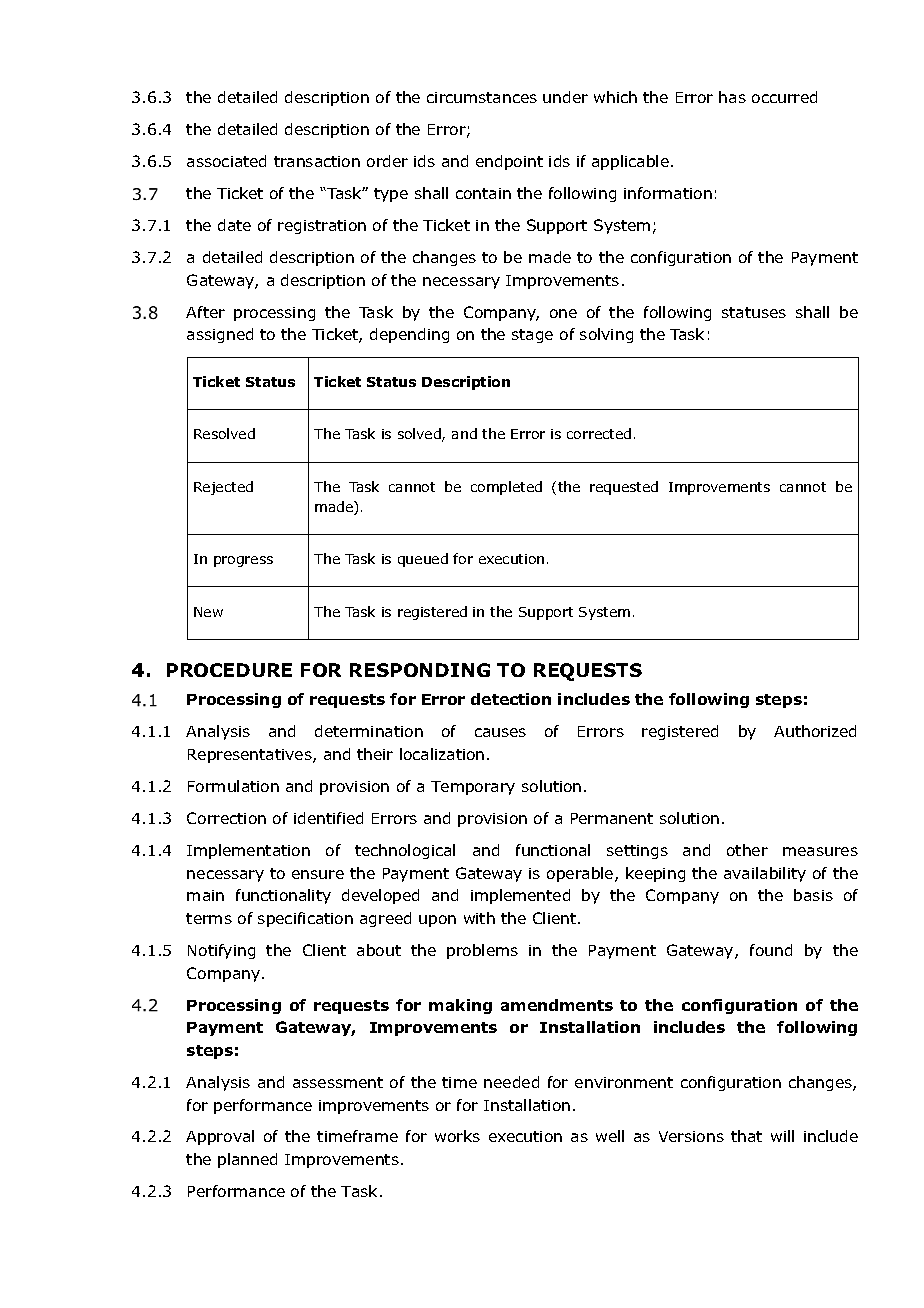  What do you see at coordinates (317, 161) in the screenshot?
I see `transaction` at bounding box center [317, 161].
